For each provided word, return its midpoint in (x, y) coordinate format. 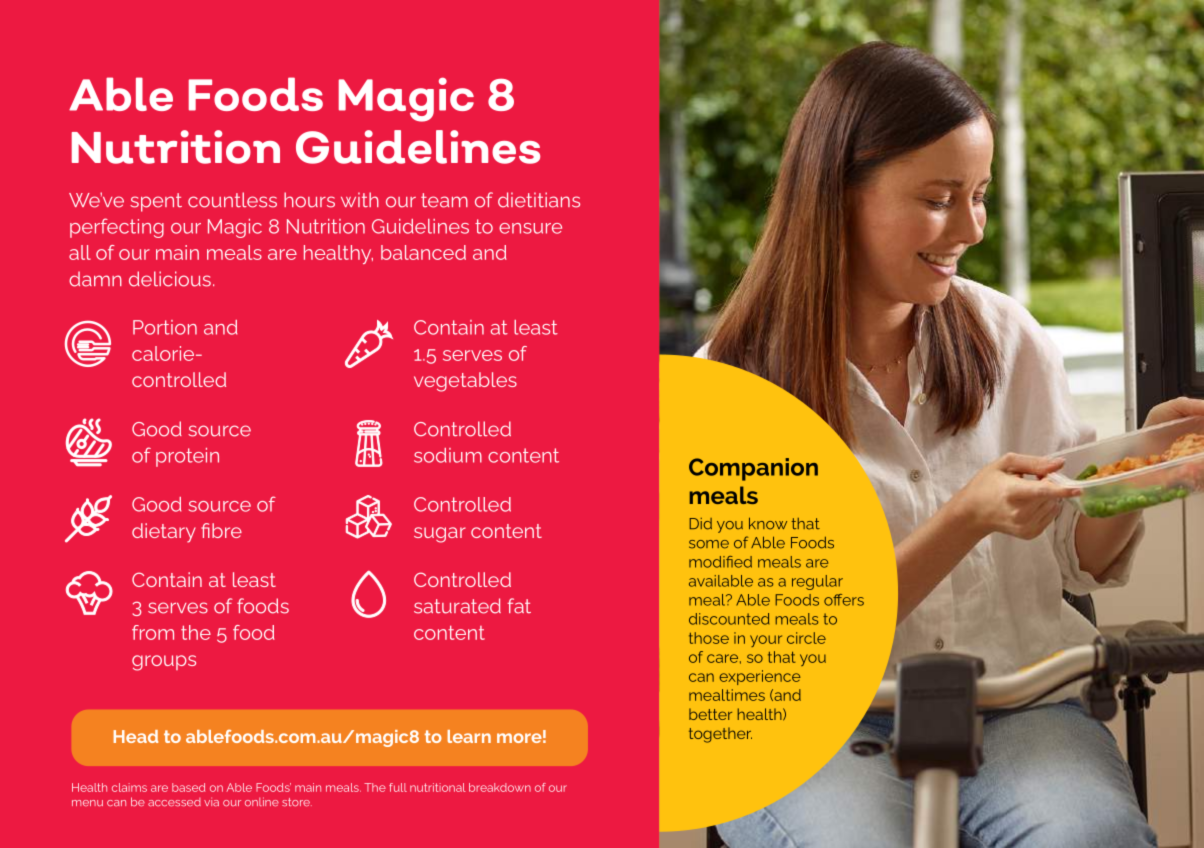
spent (156, 202)
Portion (165, 327)
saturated (457, 606)
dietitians (539, 200)
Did (700, 524)
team (444, 200)
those (709, 638)
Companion (753, 469)
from (153, 632)
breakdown (500, 787)
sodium (448, 455)
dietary (164, 533)
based (188, 787)
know (768, 523)
